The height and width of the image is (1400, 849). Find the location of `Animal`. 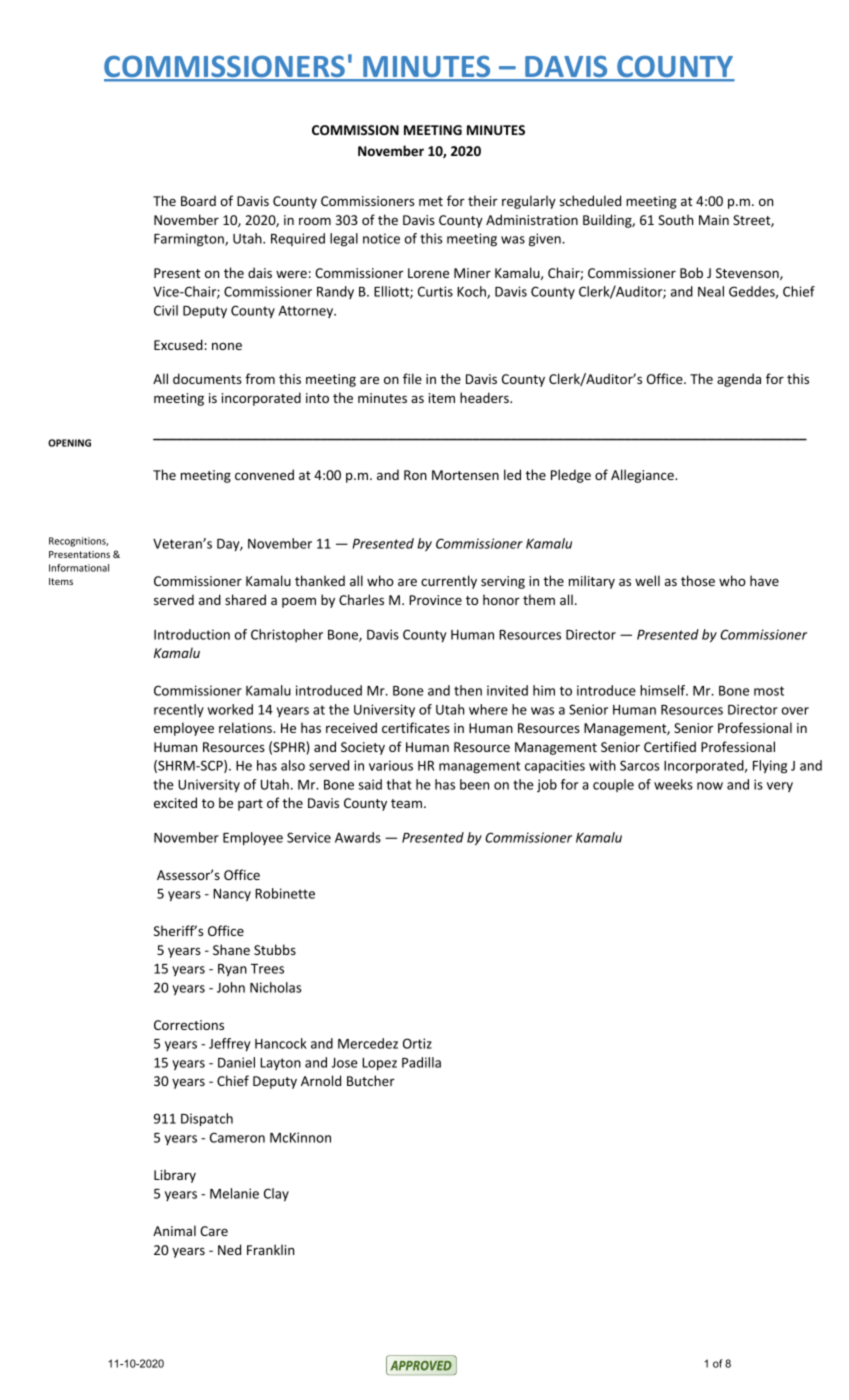

Animal is located at coordinates (174, 1230).
